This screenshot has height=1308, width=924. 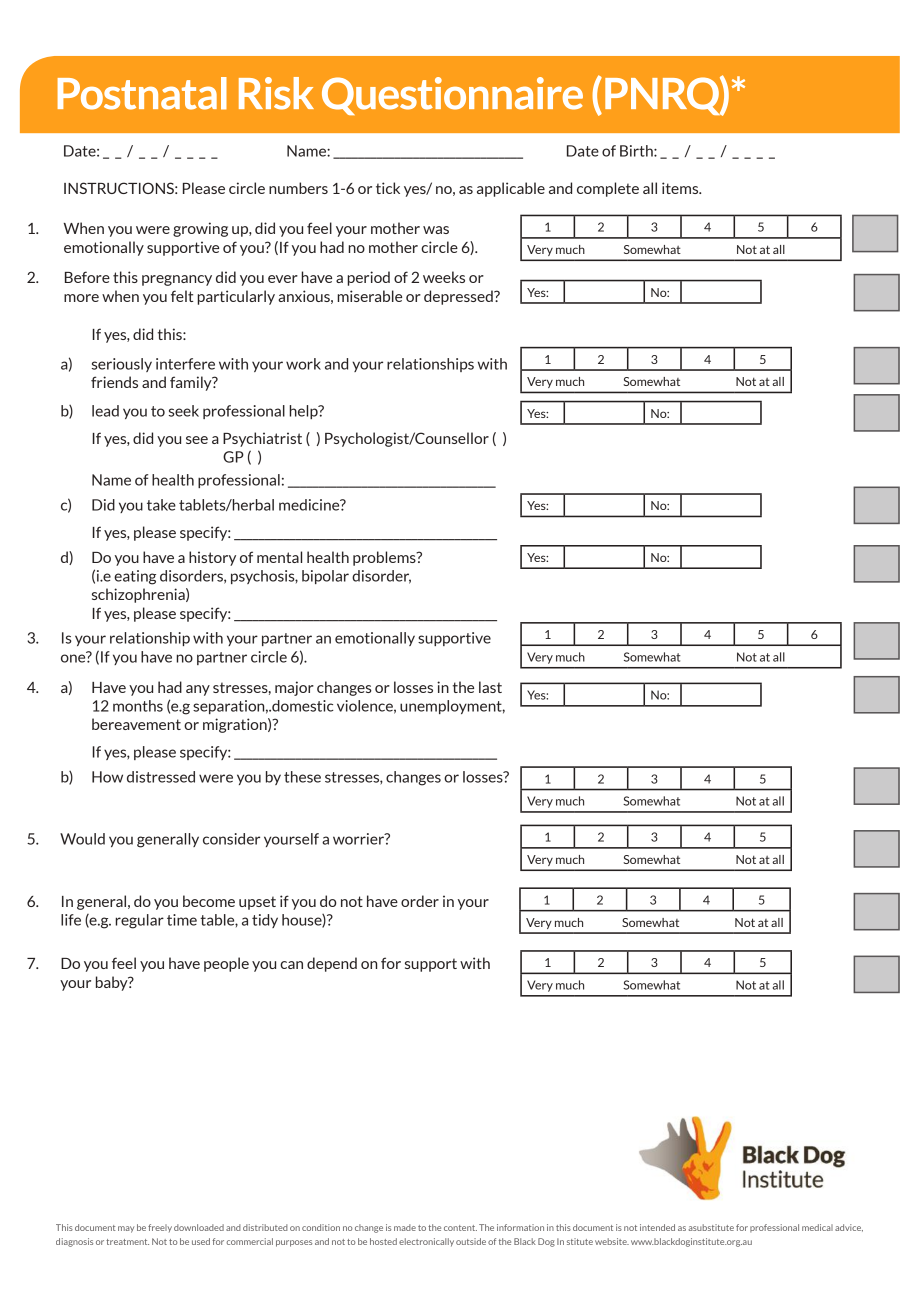 I want to click on content, so click(x=460, y=1228).
